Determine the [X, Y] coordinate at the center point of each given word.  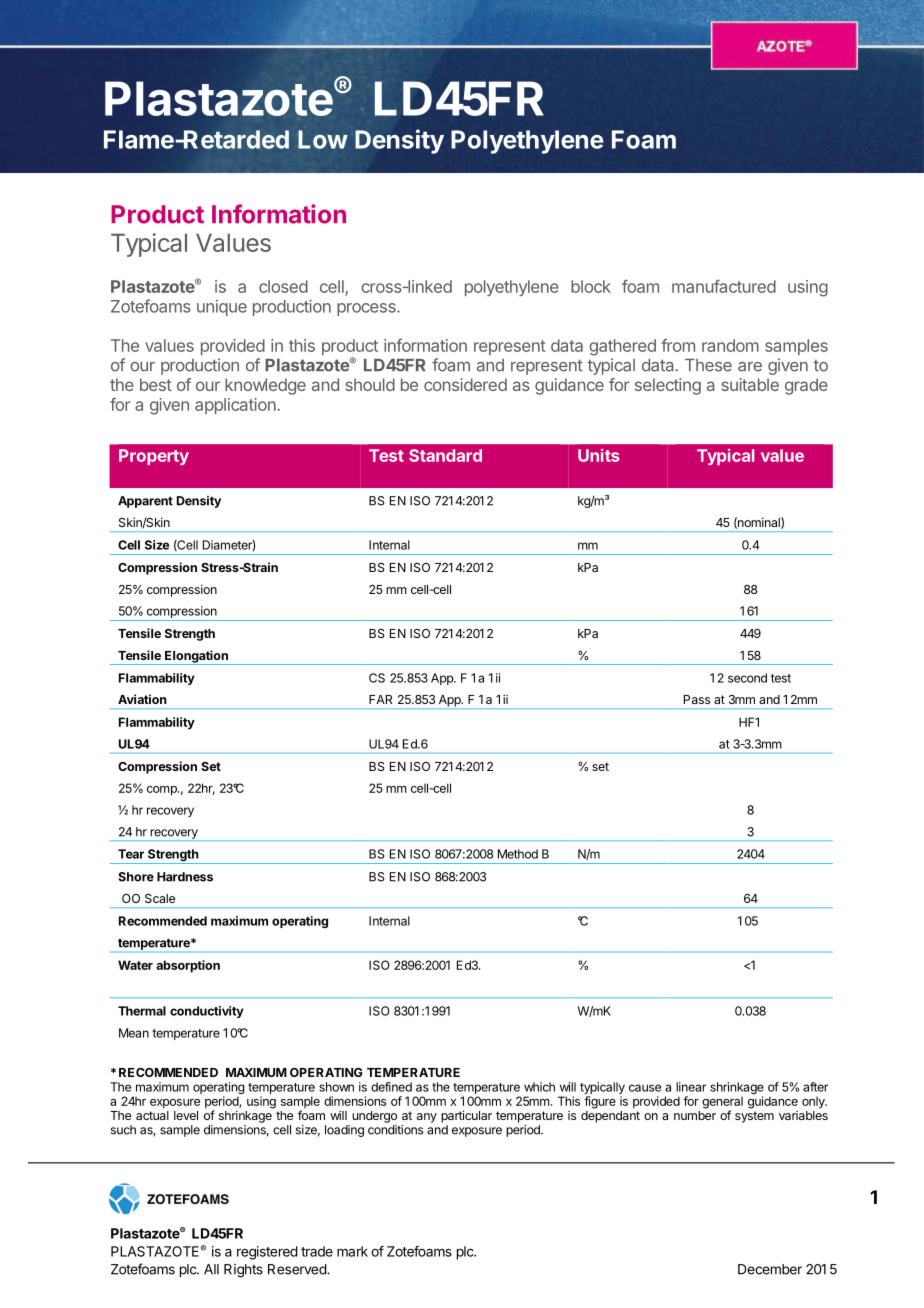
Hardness [185, 877]
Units [599, 455]
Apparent [145, 502]
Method [518, 854]
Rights [243, 1271]
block [591, 286]
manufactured [724, 286]
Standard [445, 455]
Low [323, 139]
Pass [697, 699]
